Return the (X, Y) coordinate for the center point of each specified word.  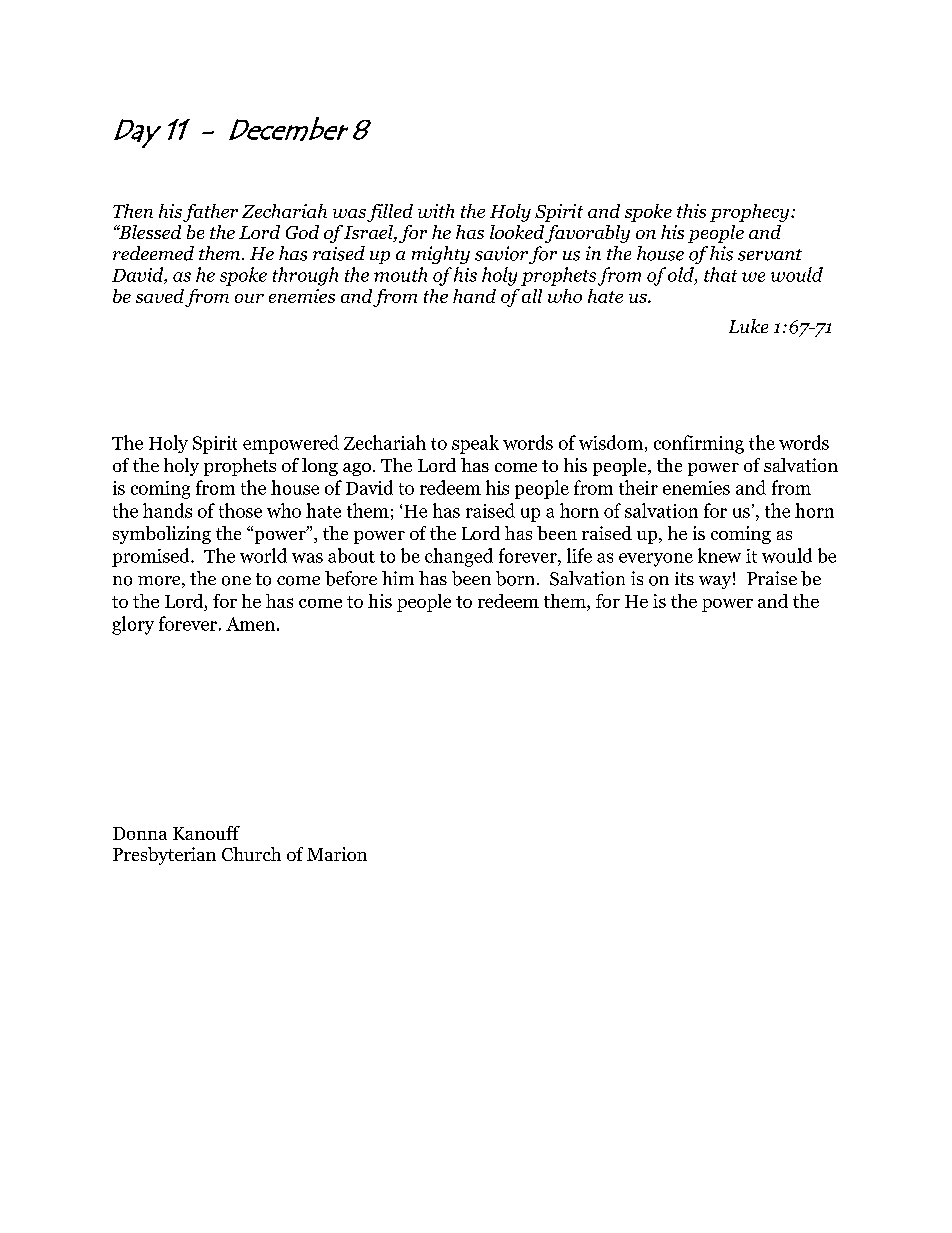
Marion (337, 854)
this (691, 211)
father (210, 213)
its (684, 578)
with (436, 211)
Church (251, 854)
